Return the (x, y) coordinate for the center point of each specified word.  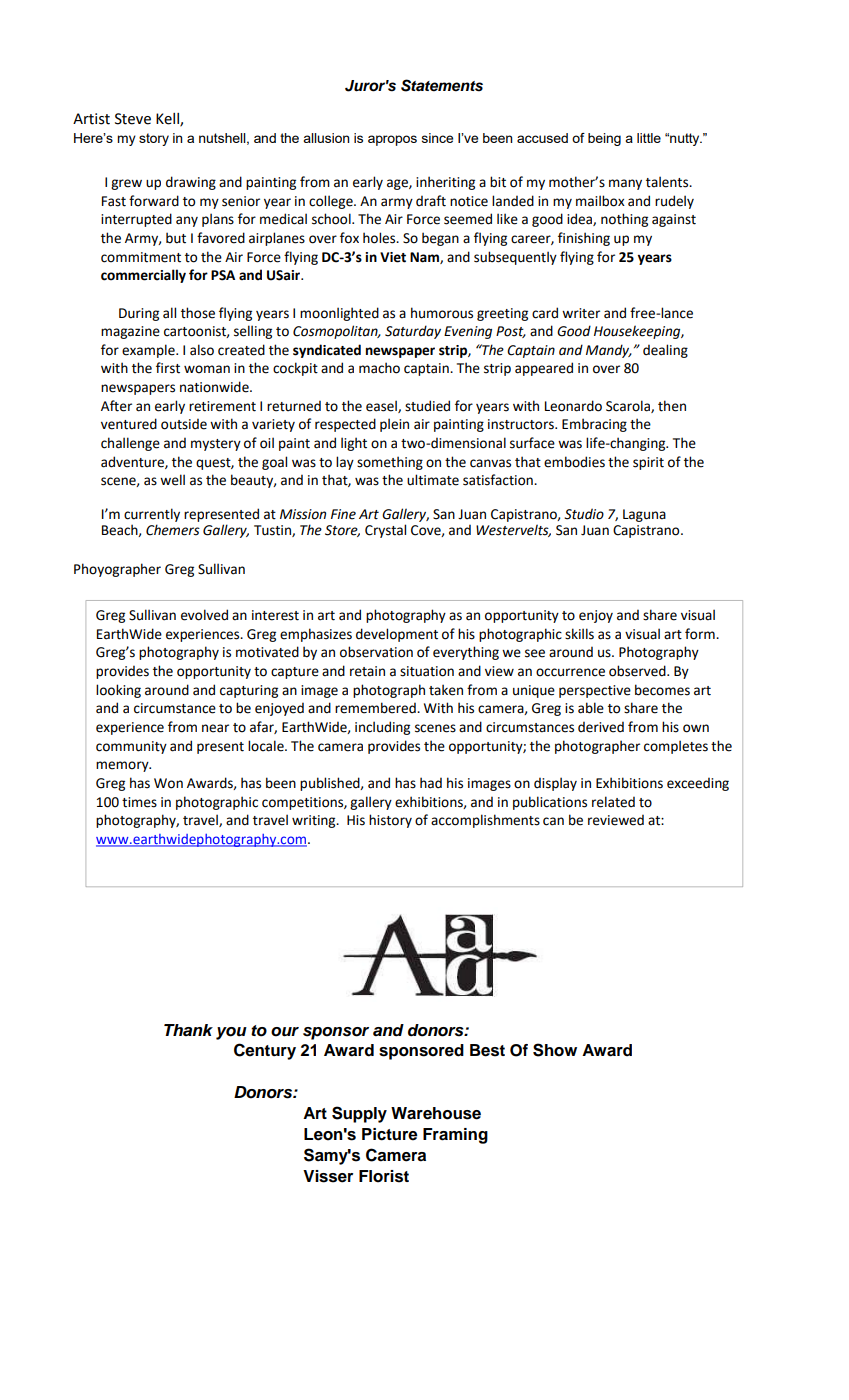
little (649, 138)
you (231, 1033)
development (397, 635)
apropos (392, 140)
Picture (390, 1134)
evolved (204, 615)
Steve (133, 119)
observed (638, 671)
